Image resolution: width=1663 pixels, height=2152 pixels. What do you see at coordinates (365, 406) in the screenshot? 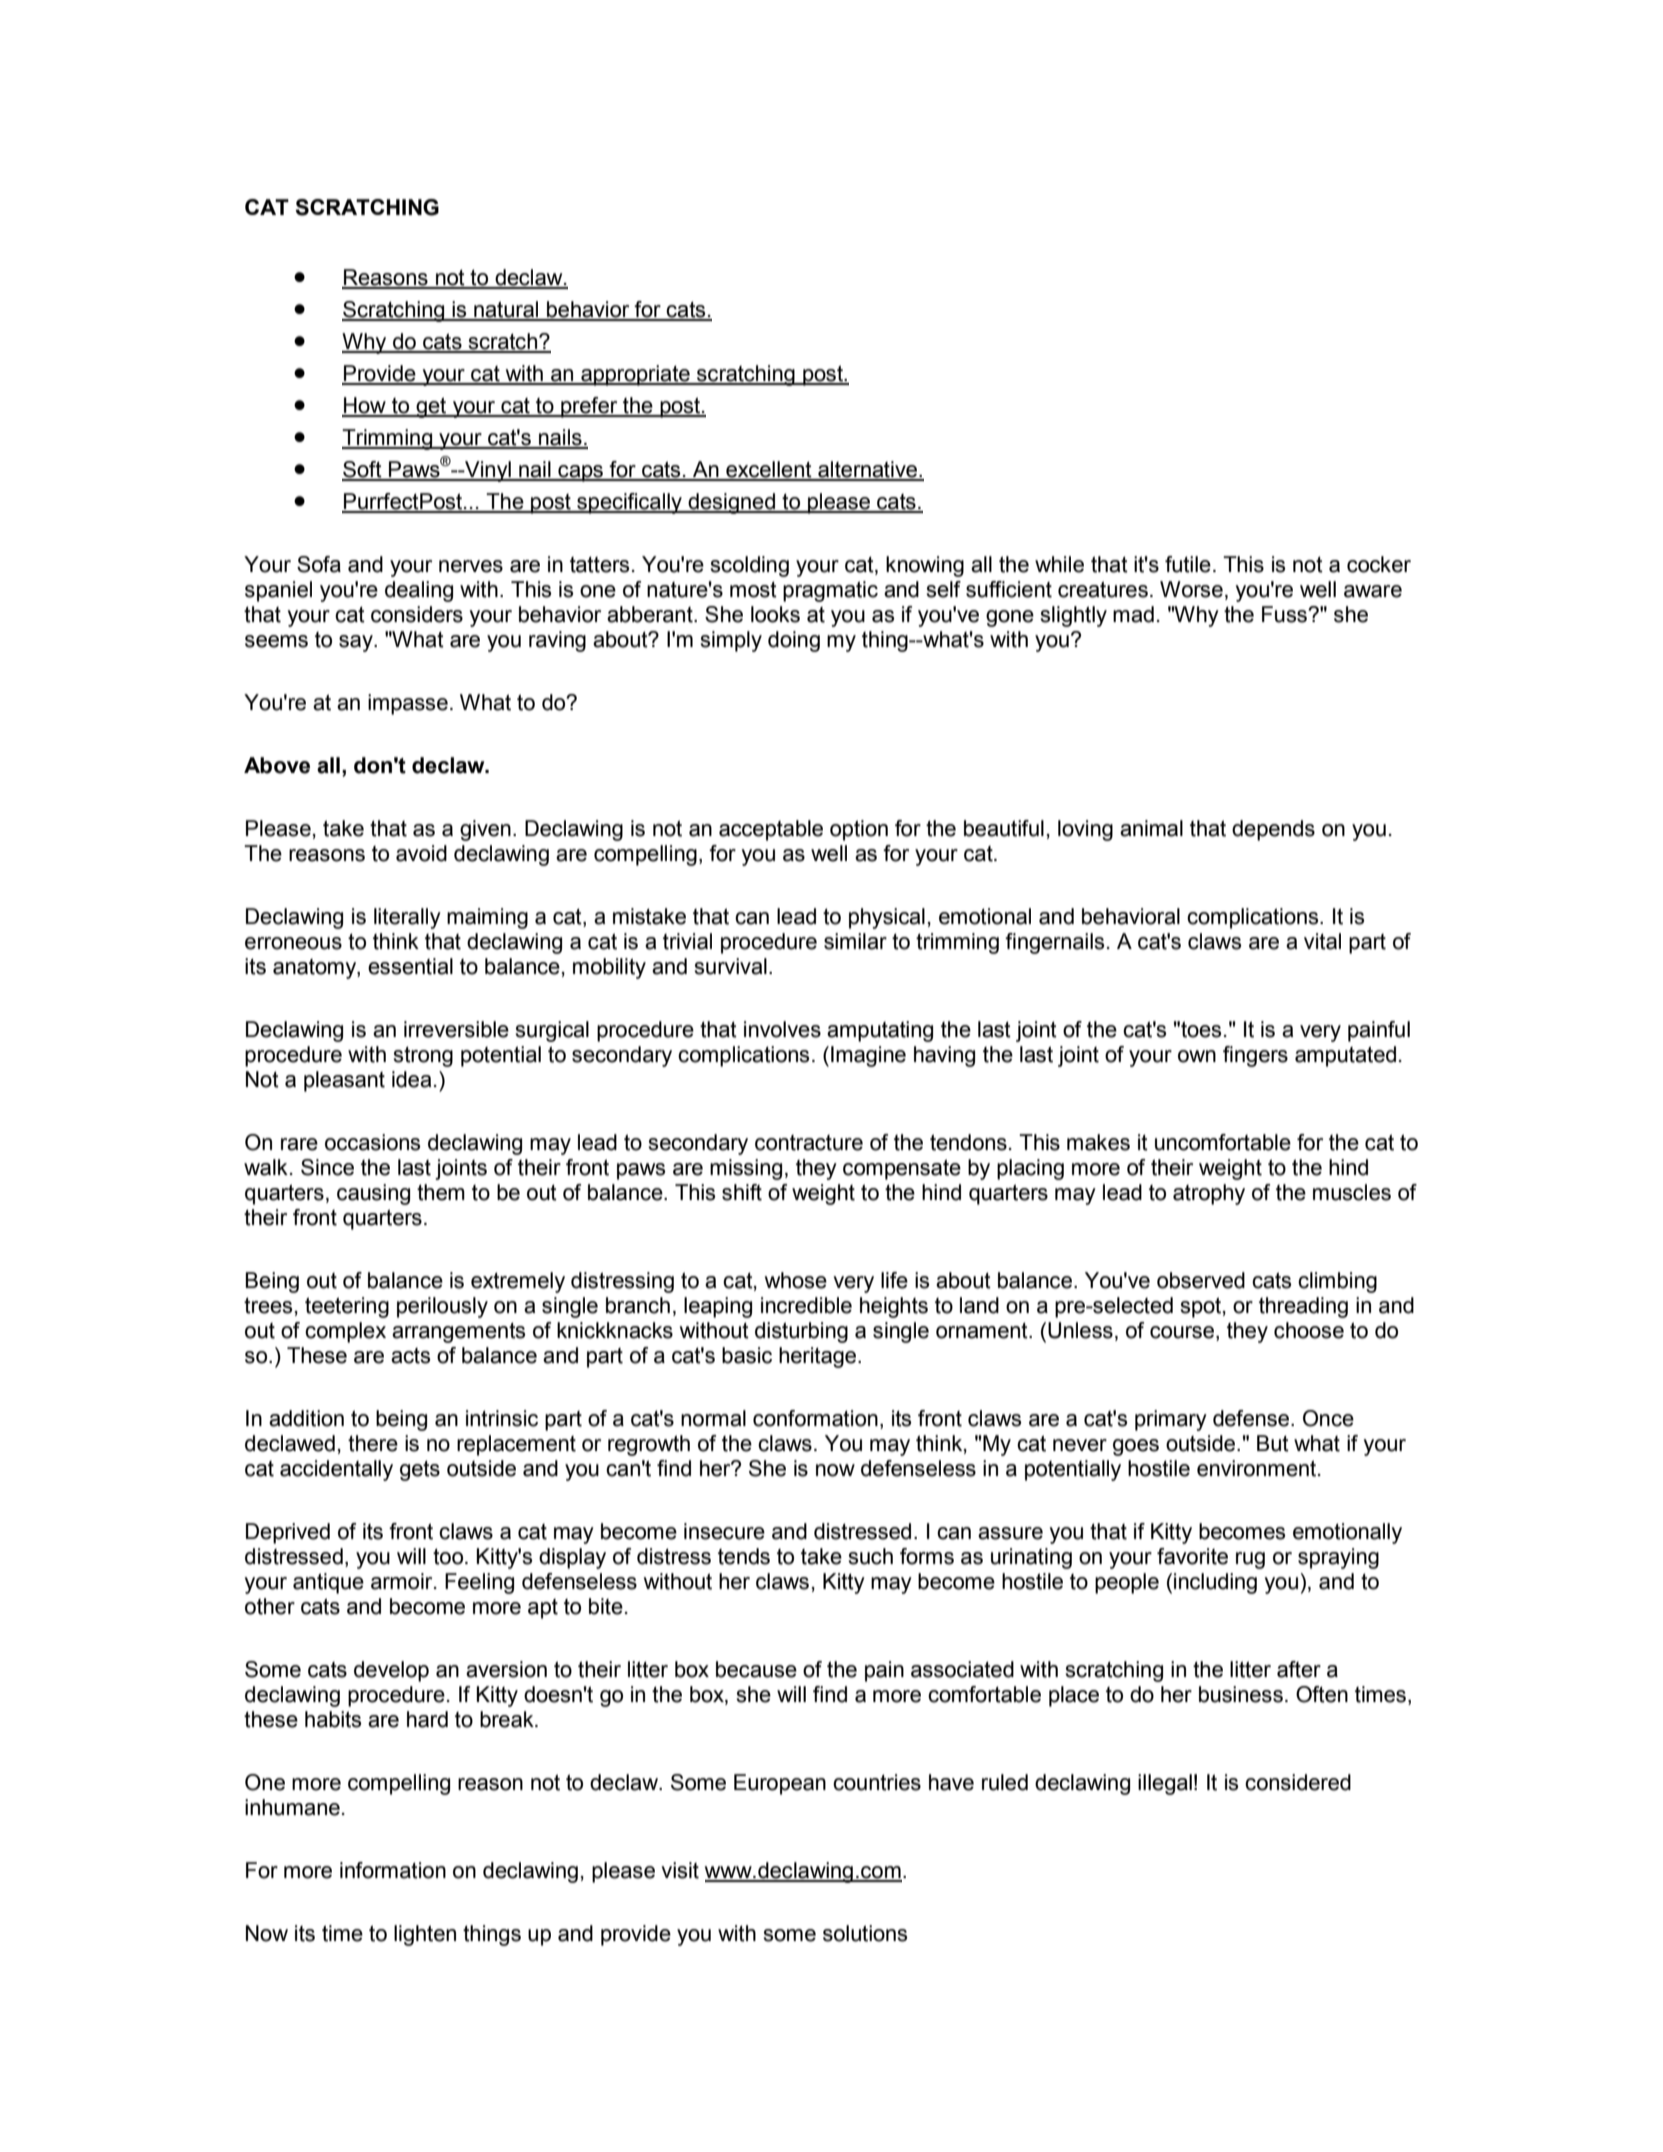
I see `How` at bounding box center [365, 406].
